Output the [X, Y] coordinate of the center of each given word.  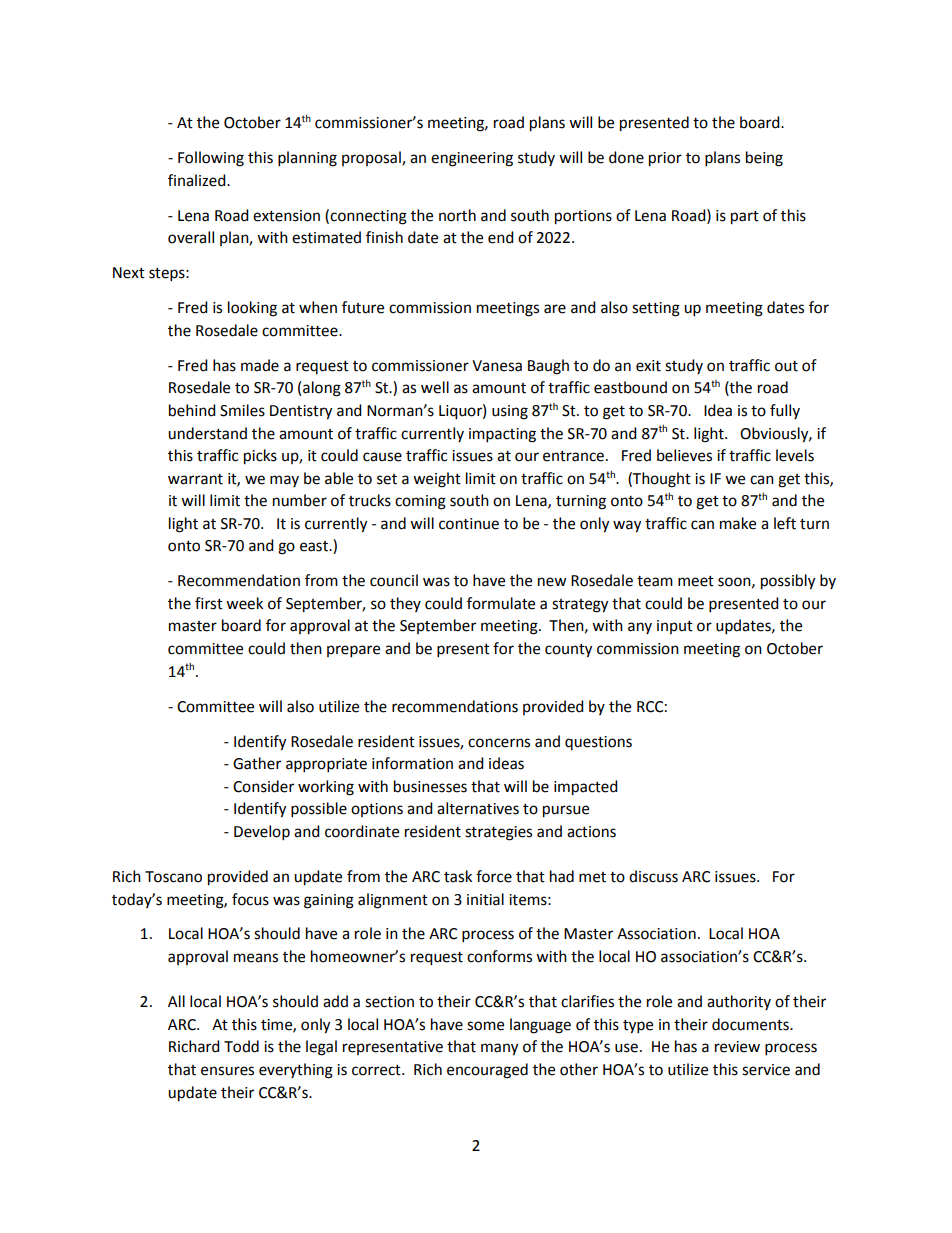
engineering [472, 159]
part [745, 218]
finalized [198, 180]
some [485, 1026]
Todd [241, 1046]
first [209, 603]
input [675, 627]
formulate [501, 603]
